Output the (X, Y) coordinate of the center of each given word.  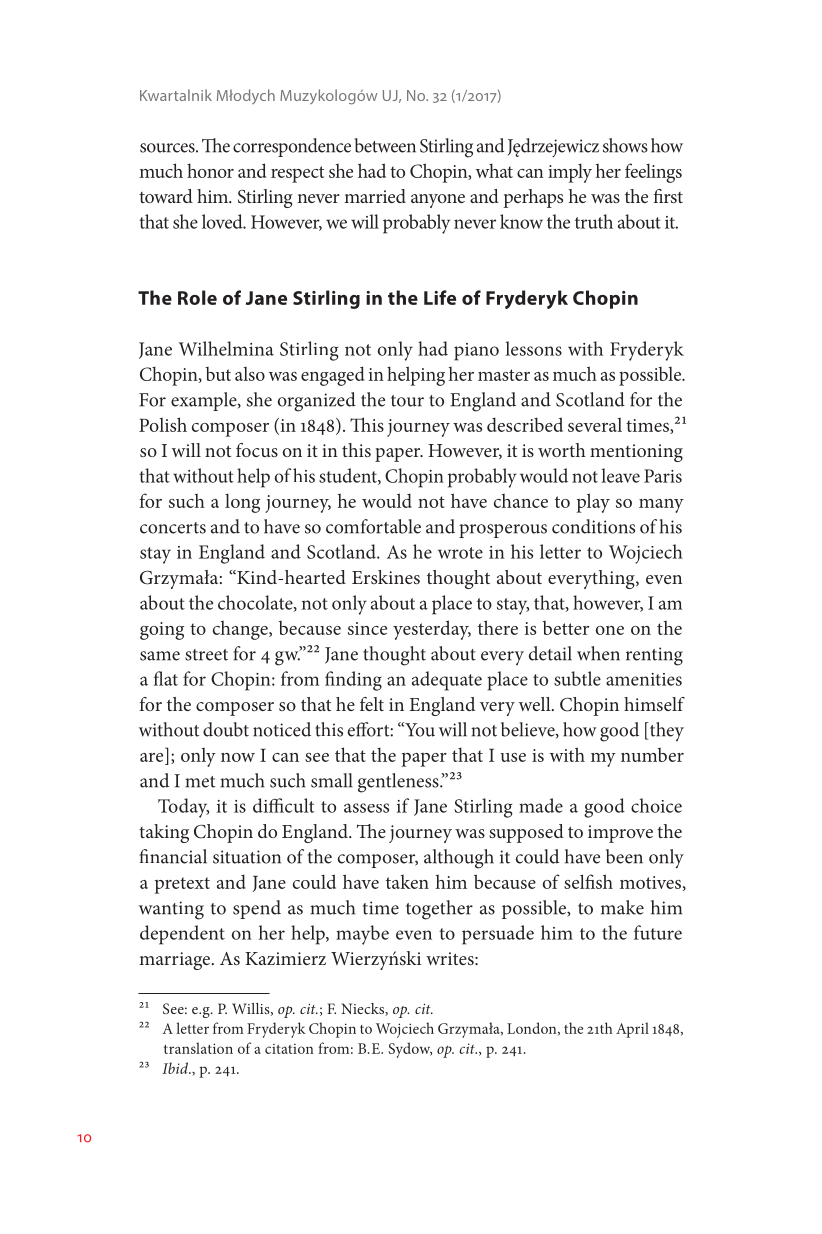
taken (407, 882)
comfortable (373, 526)
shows (625, 145)
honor (210, 170)
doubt (226, 729)
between (385, 145)
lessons (533, 348)
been (624, 856)
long (242, 503)
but (218, 374)
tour (407, 401)
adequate (447, 681)
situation (247, 857)
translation (198, 1048)
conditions (593, 526)
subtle (577, 678)
